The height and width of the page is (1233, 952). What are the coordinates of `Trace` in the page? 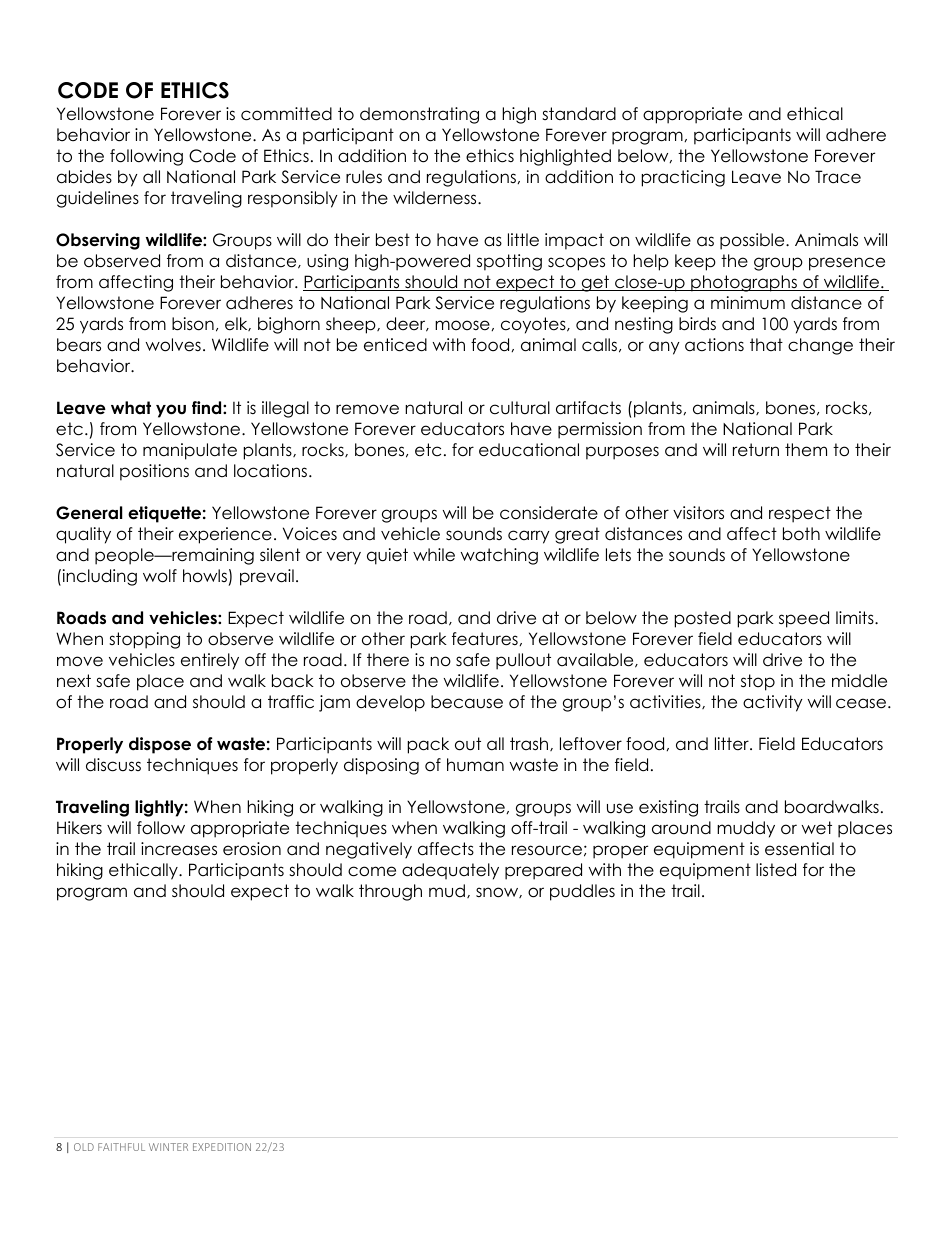 It's located at (838, 177).
